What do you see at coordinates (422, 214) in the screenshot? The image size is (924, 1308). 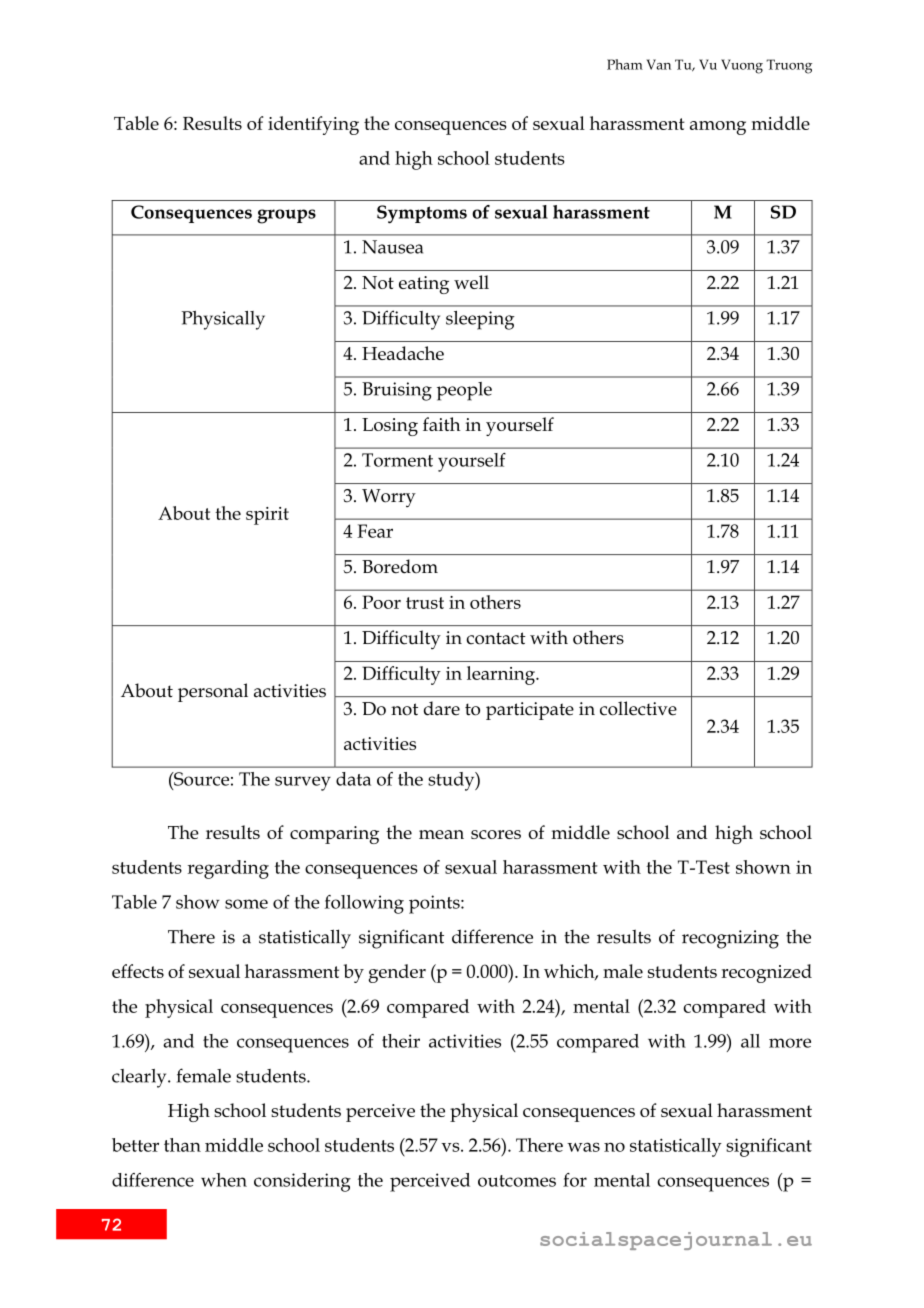 I see `Symptoms` at bounding box center [422, 214].
